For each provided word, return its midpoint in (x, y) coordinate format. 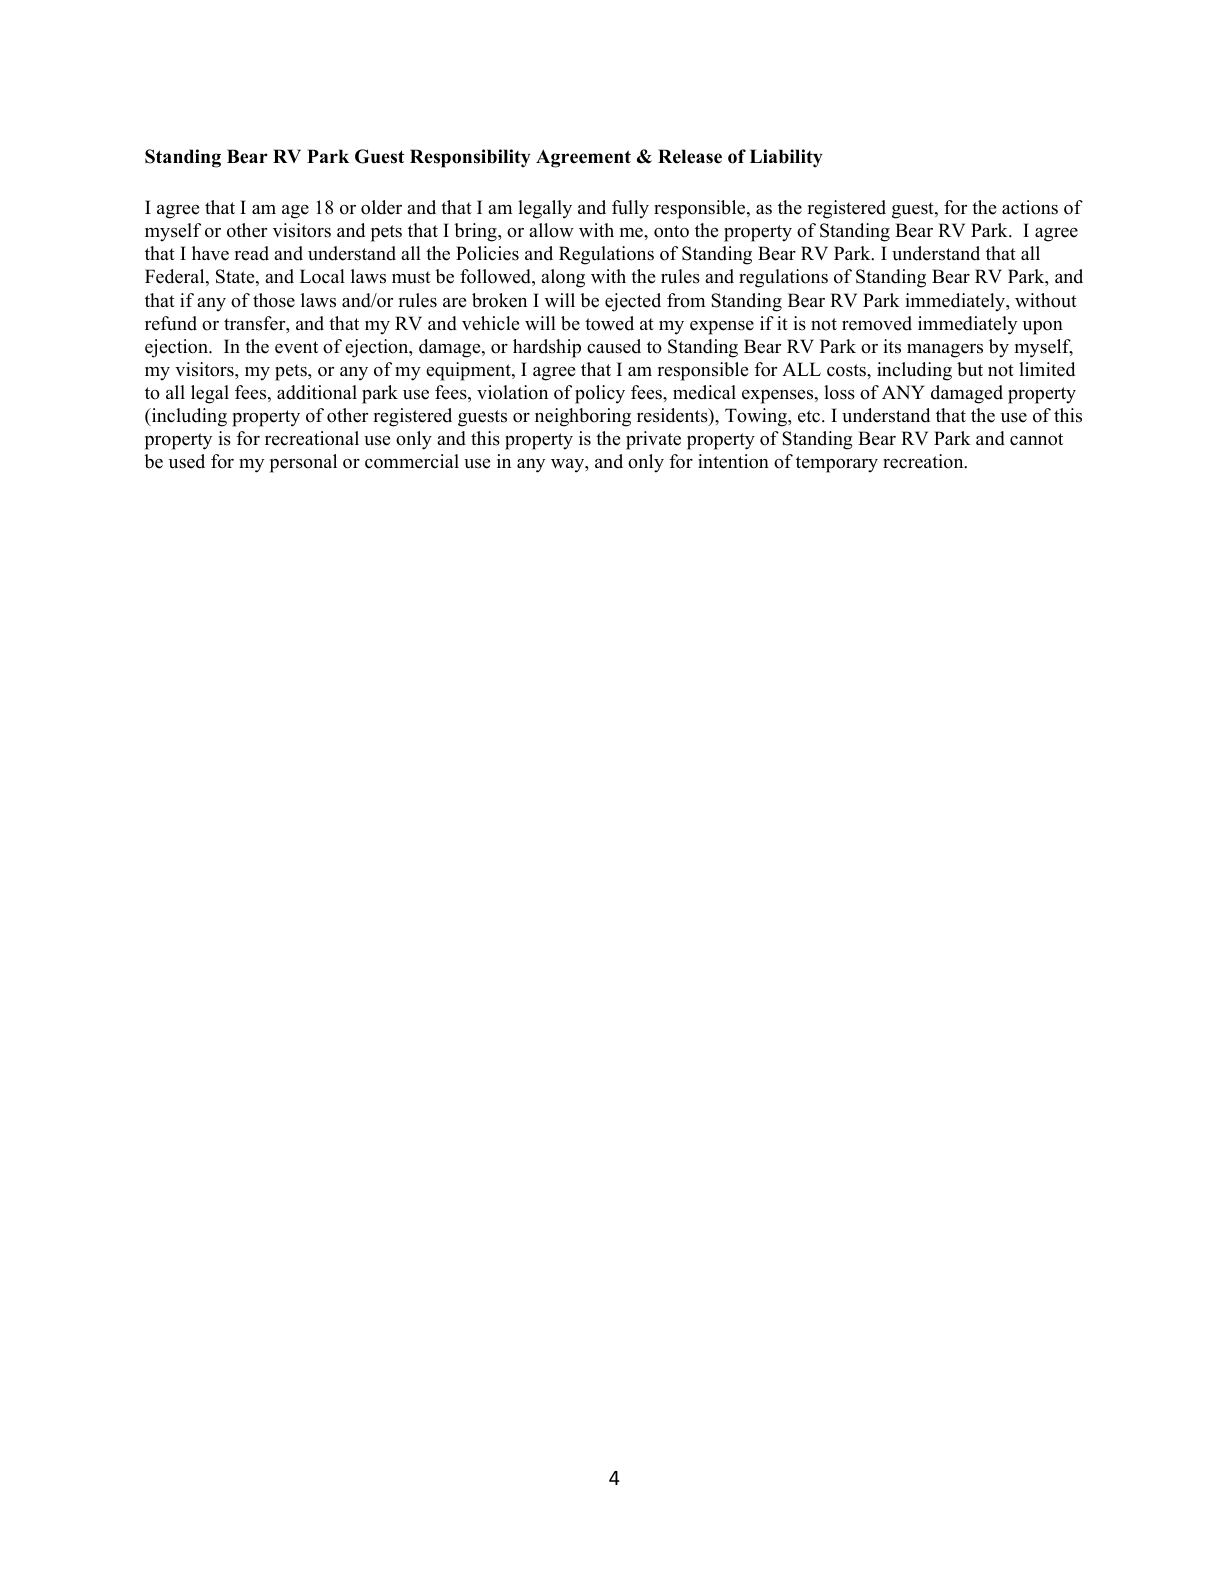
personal (303, 463)
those (274, 300)
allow (551, 230)
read (251, 253)
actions (1030, 207)
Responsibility (470, 158)
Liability (786, 158)
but (970, 369)
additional (317, 392)
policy (600, 394)
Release (690, 156)
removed (877, 323)
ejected (633, 302)
